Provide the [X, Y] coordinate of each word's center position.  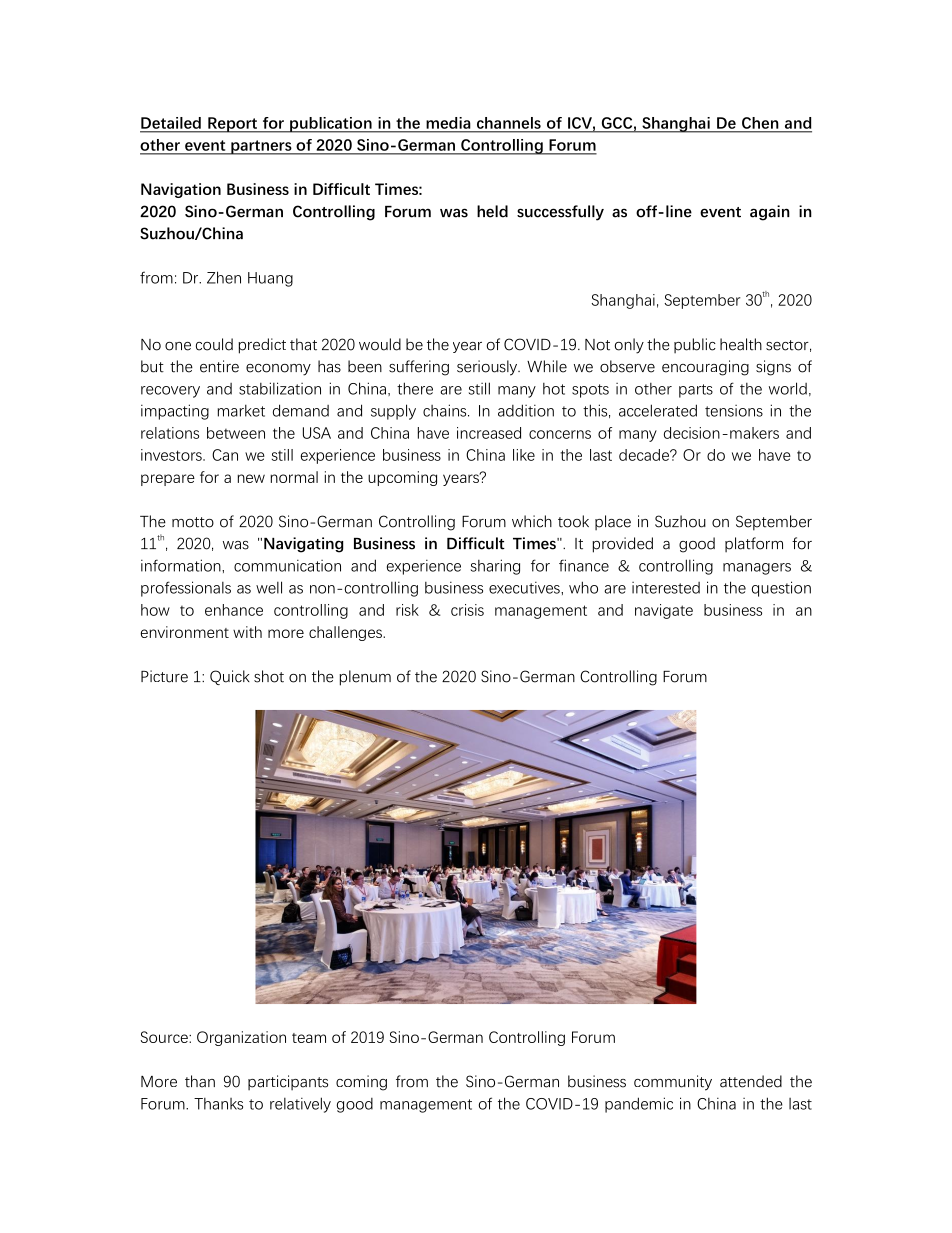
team [309, 1038]
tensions [734, 411]
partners [261, 147]
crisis [467, 610]
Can [225, 455]
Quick [230, 677]
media [448, 123]
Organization [241, 1038]
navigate [664, 611]
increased [489, 433]
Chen [760, 123]
